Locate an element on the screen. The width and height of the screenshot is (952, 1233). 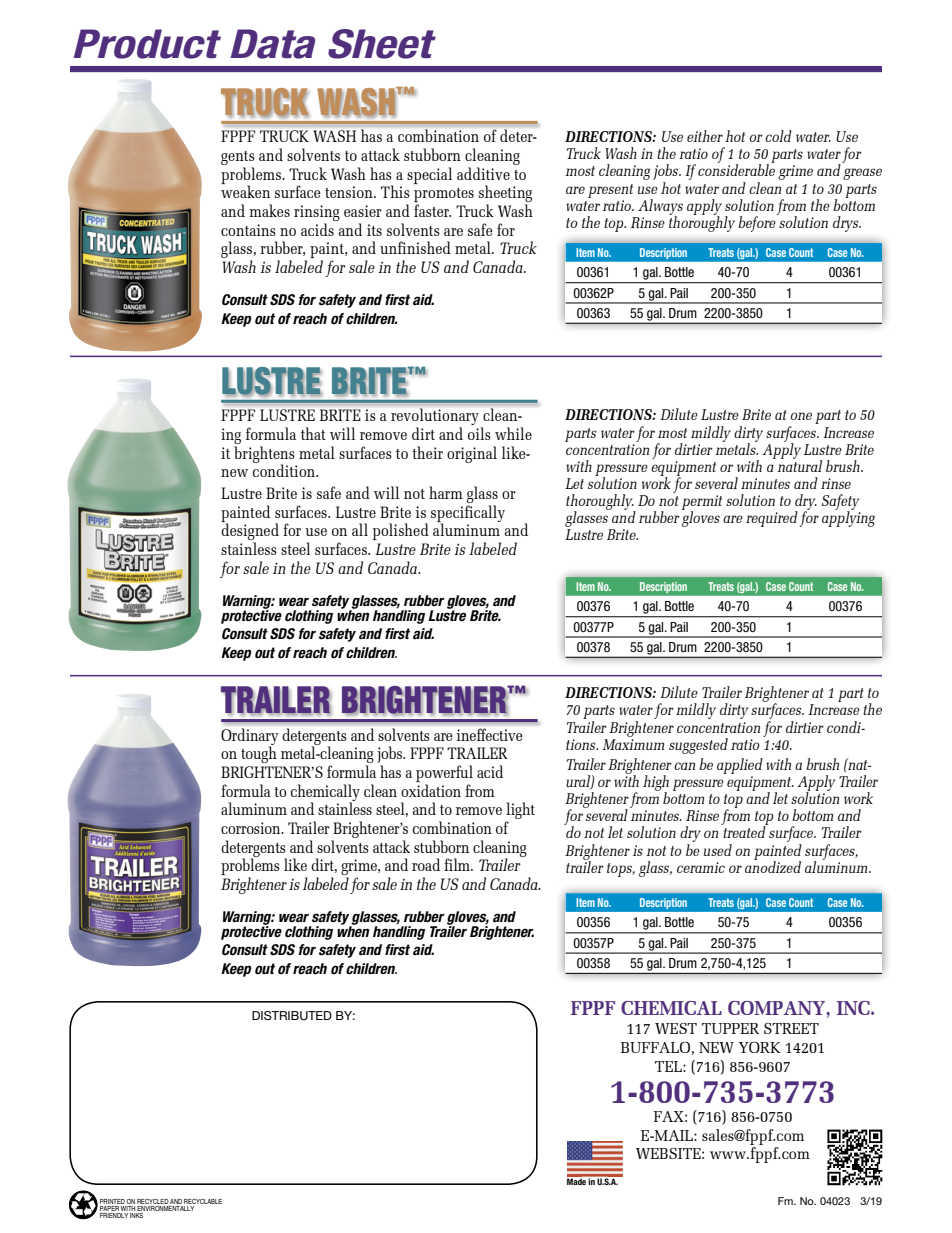
required is located at coordinates (772, 519).
